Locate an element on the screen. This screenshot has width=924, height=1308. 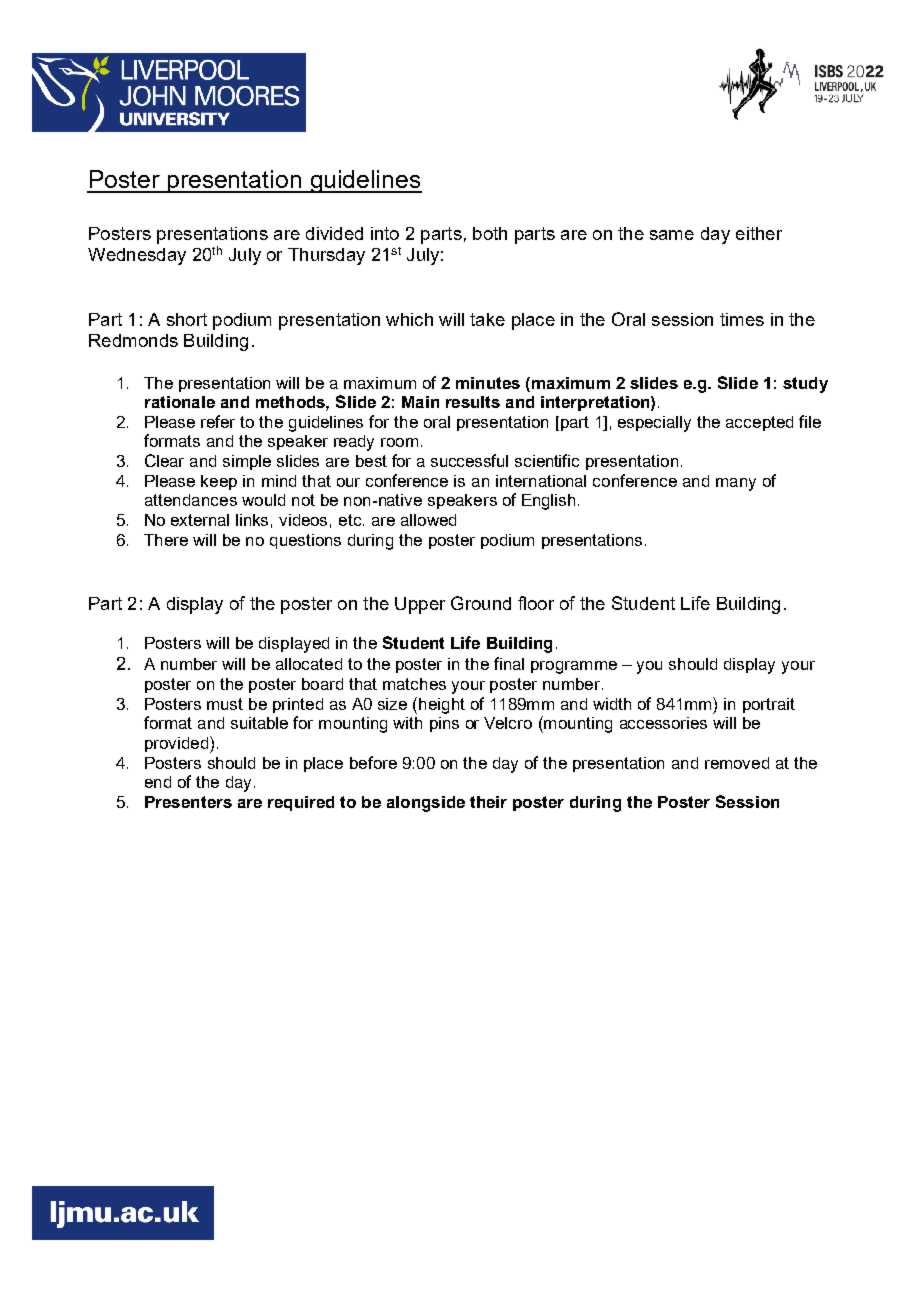
Presenters is located at coordinates (188, 802).
